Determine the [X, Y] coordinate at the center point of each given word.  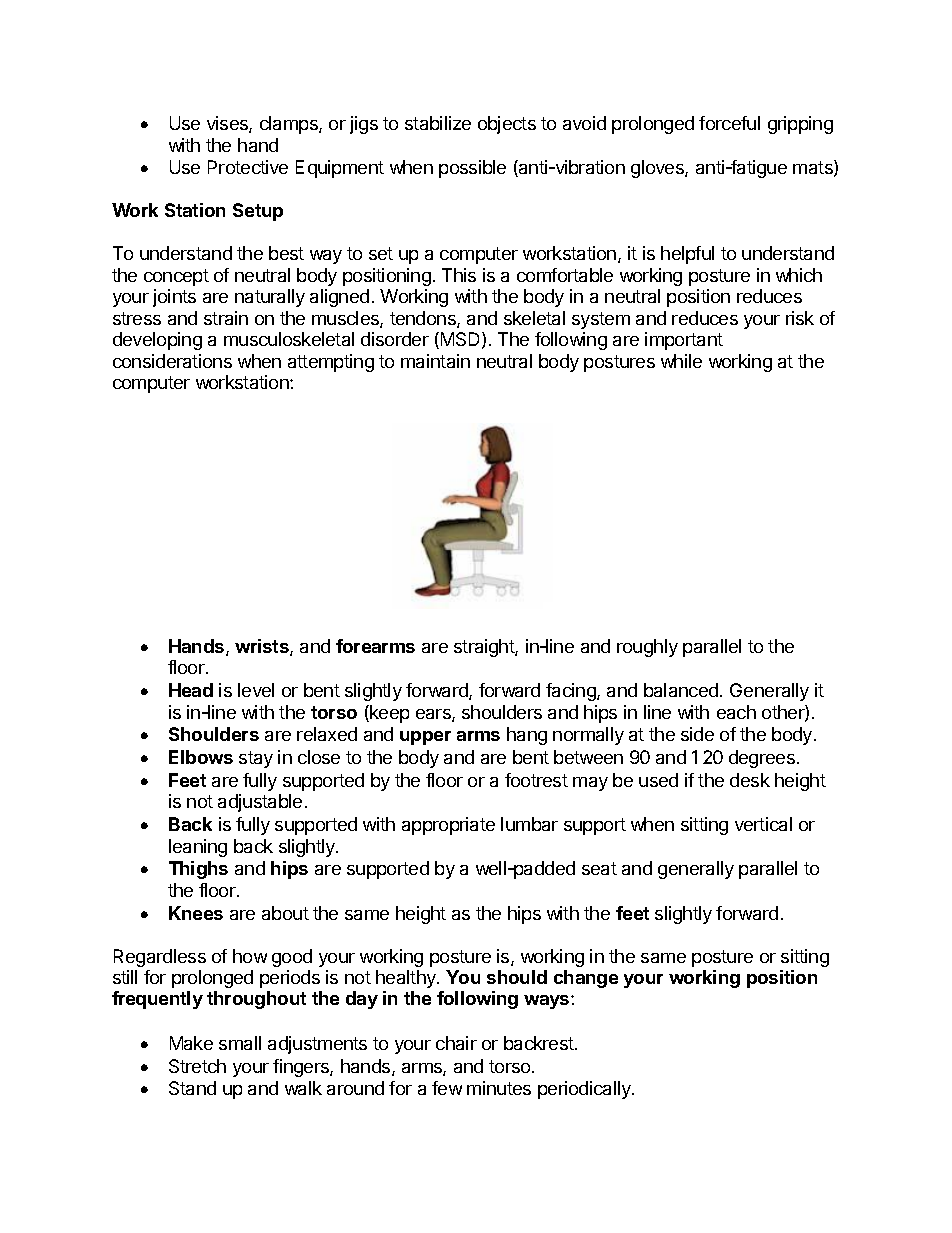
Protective [248, 167]
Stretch [197, 1066]
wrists [263, 647]
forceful [729, 123]
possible [472, 169]
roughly [647, 648]
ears [434, 715]
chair [456, 1043]
